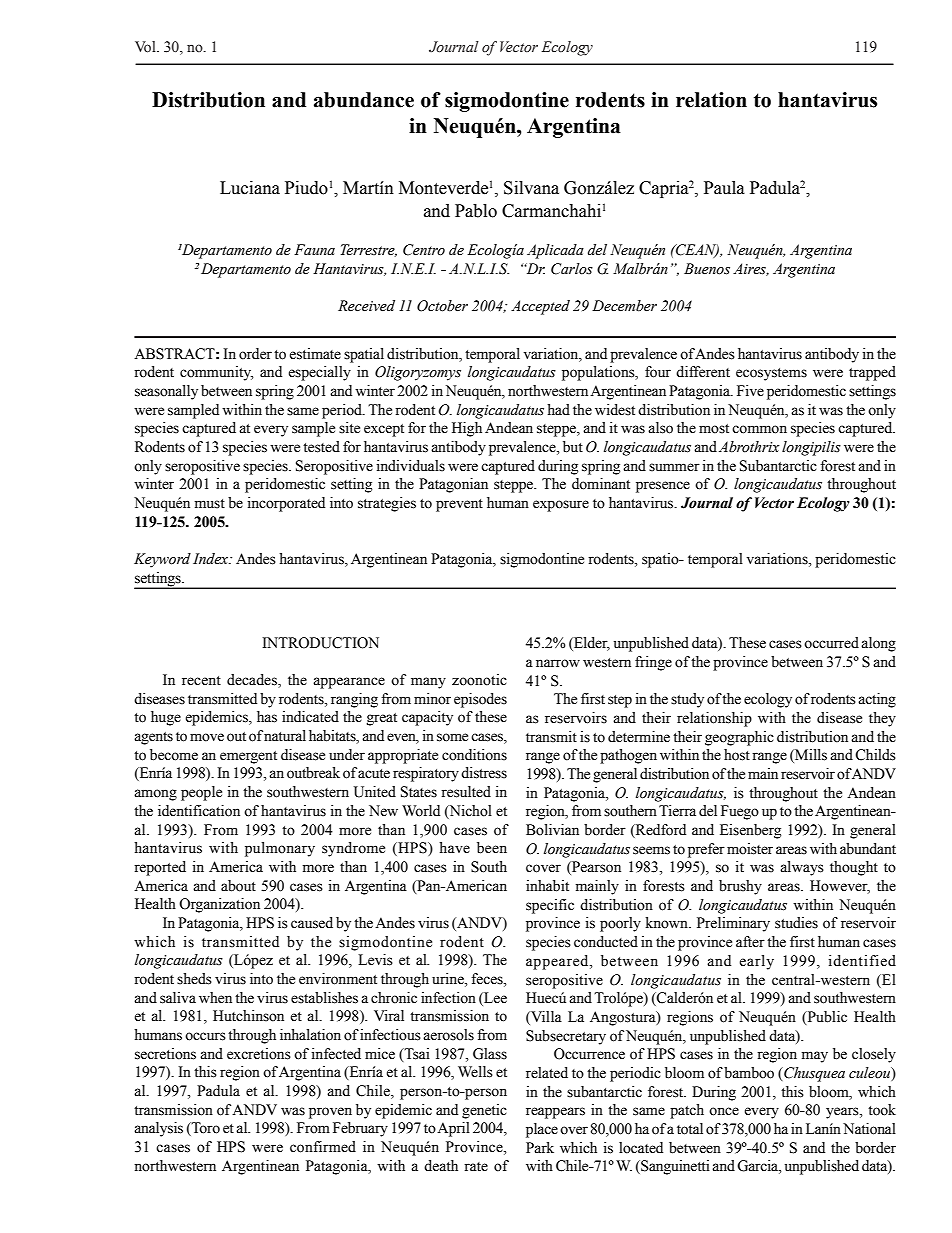  I want to click on community, so click(216, 373).
